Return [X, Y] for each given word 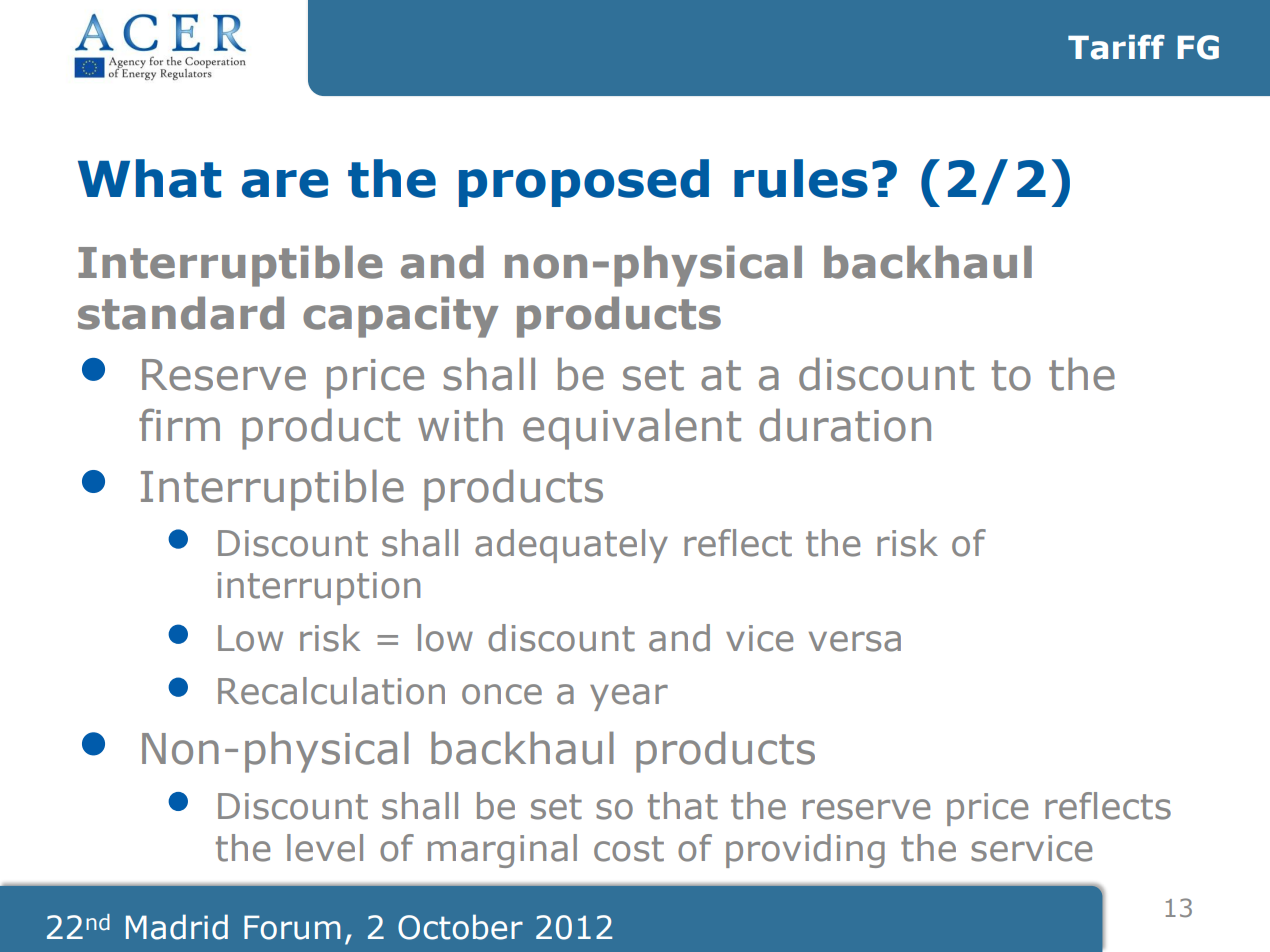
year [629, 697]
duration [845, 425]
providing [805, 851]
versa [855, 641]
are [285, 183]
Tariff [1116, 47]
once [502, 694]
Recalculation [331, 691]
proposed [584, 183]
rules [801, 178]
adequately [571, 546]
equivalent [632, 429]
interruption [319, 588]
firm [179, 424]
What [149, 178]
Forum [292, 927]
